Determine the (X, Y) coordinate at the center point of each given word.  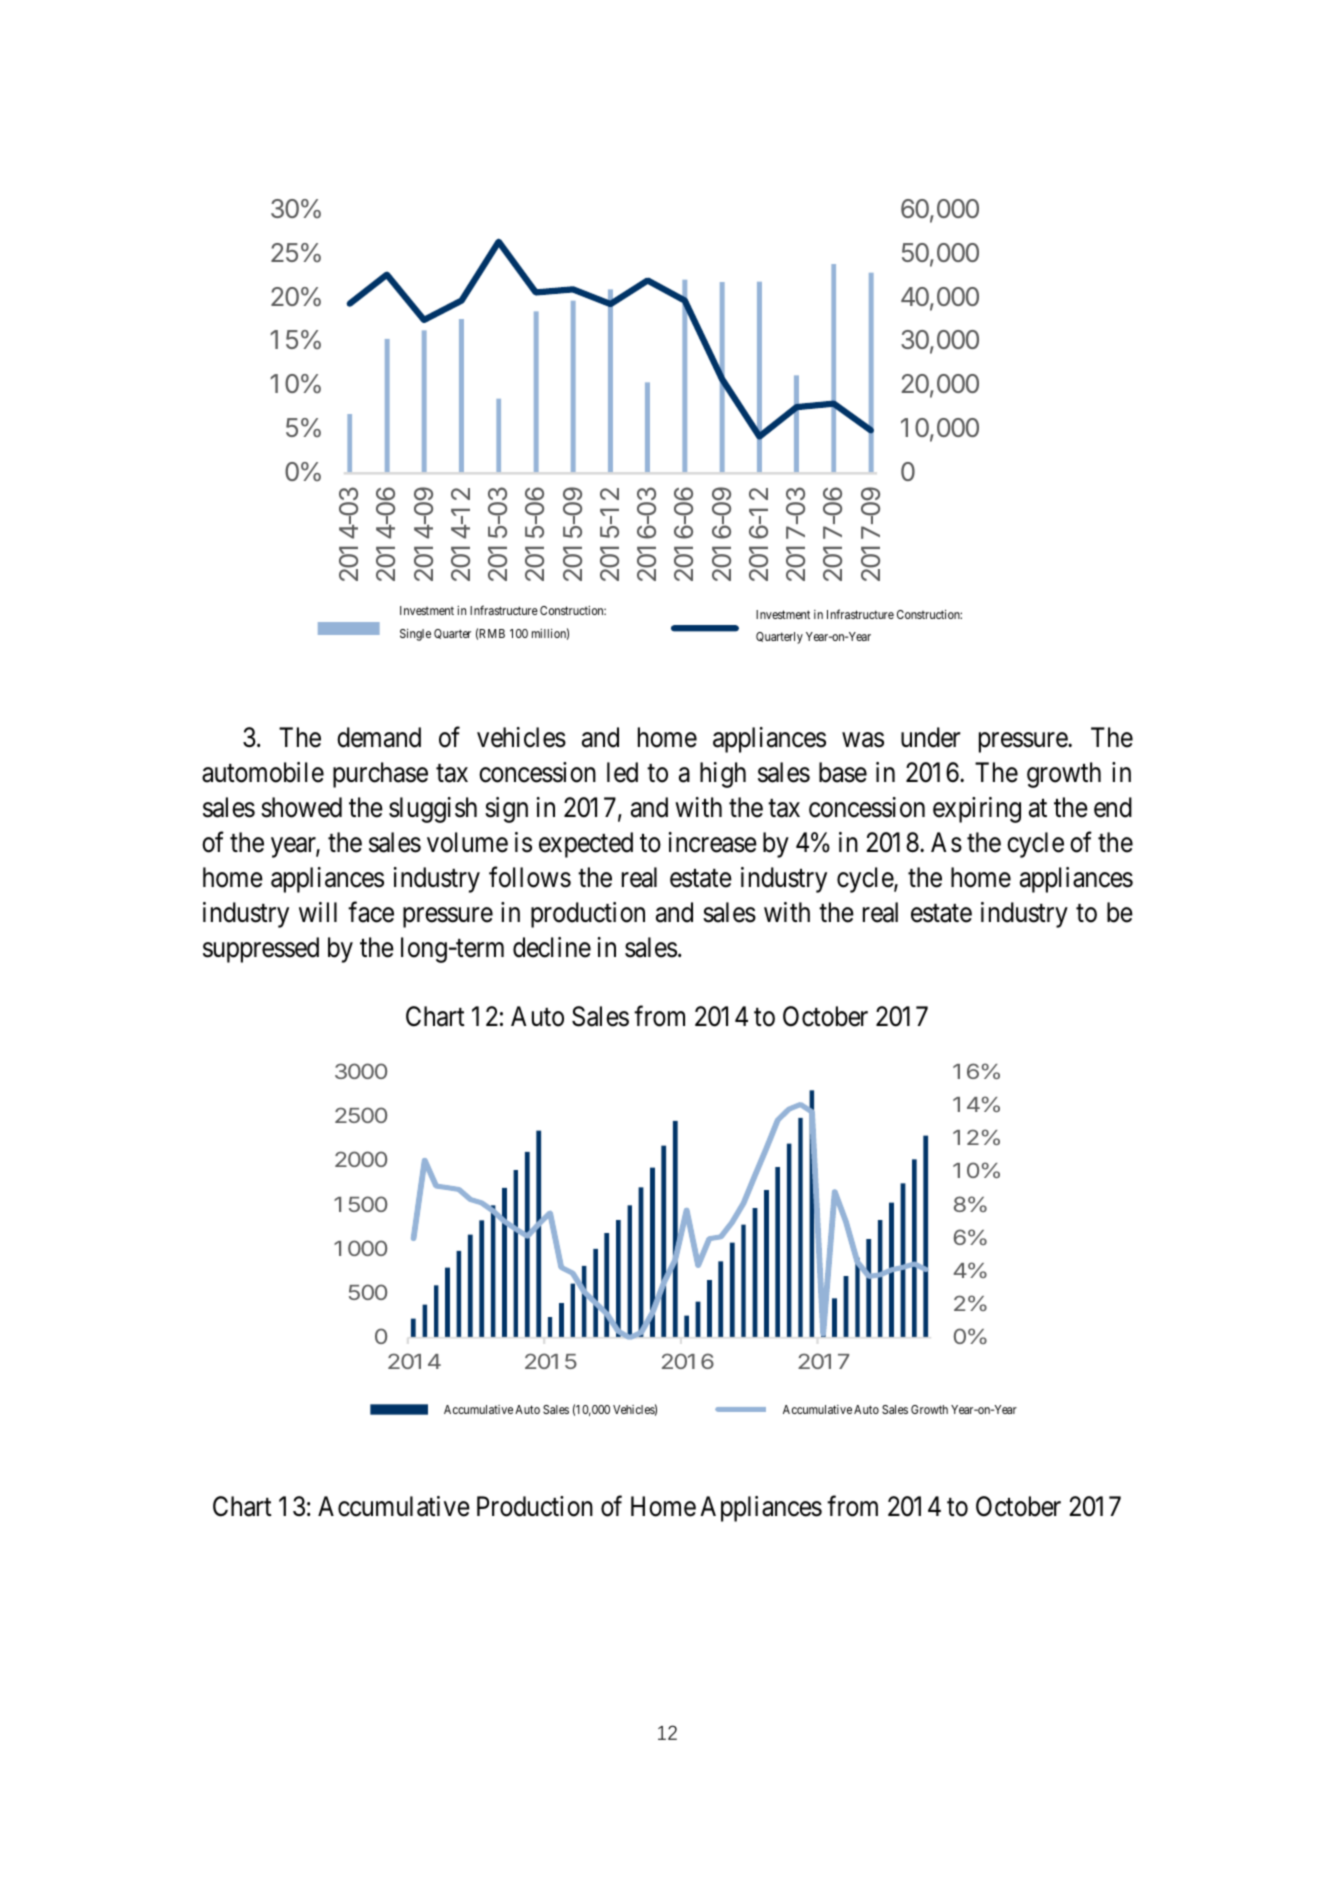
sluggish (433, 810)
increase (712, 842)
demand (379, 737)
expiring (977, 810)
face (371, 912)
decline (552, 947)
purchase (380, 775)
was (863, 740)
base (843, 772)
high (723, 775)
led (622, 772)
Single (415, 635)
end (1113, 807)
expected (586, 845)
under (931, 737)
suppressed (261, 950)
